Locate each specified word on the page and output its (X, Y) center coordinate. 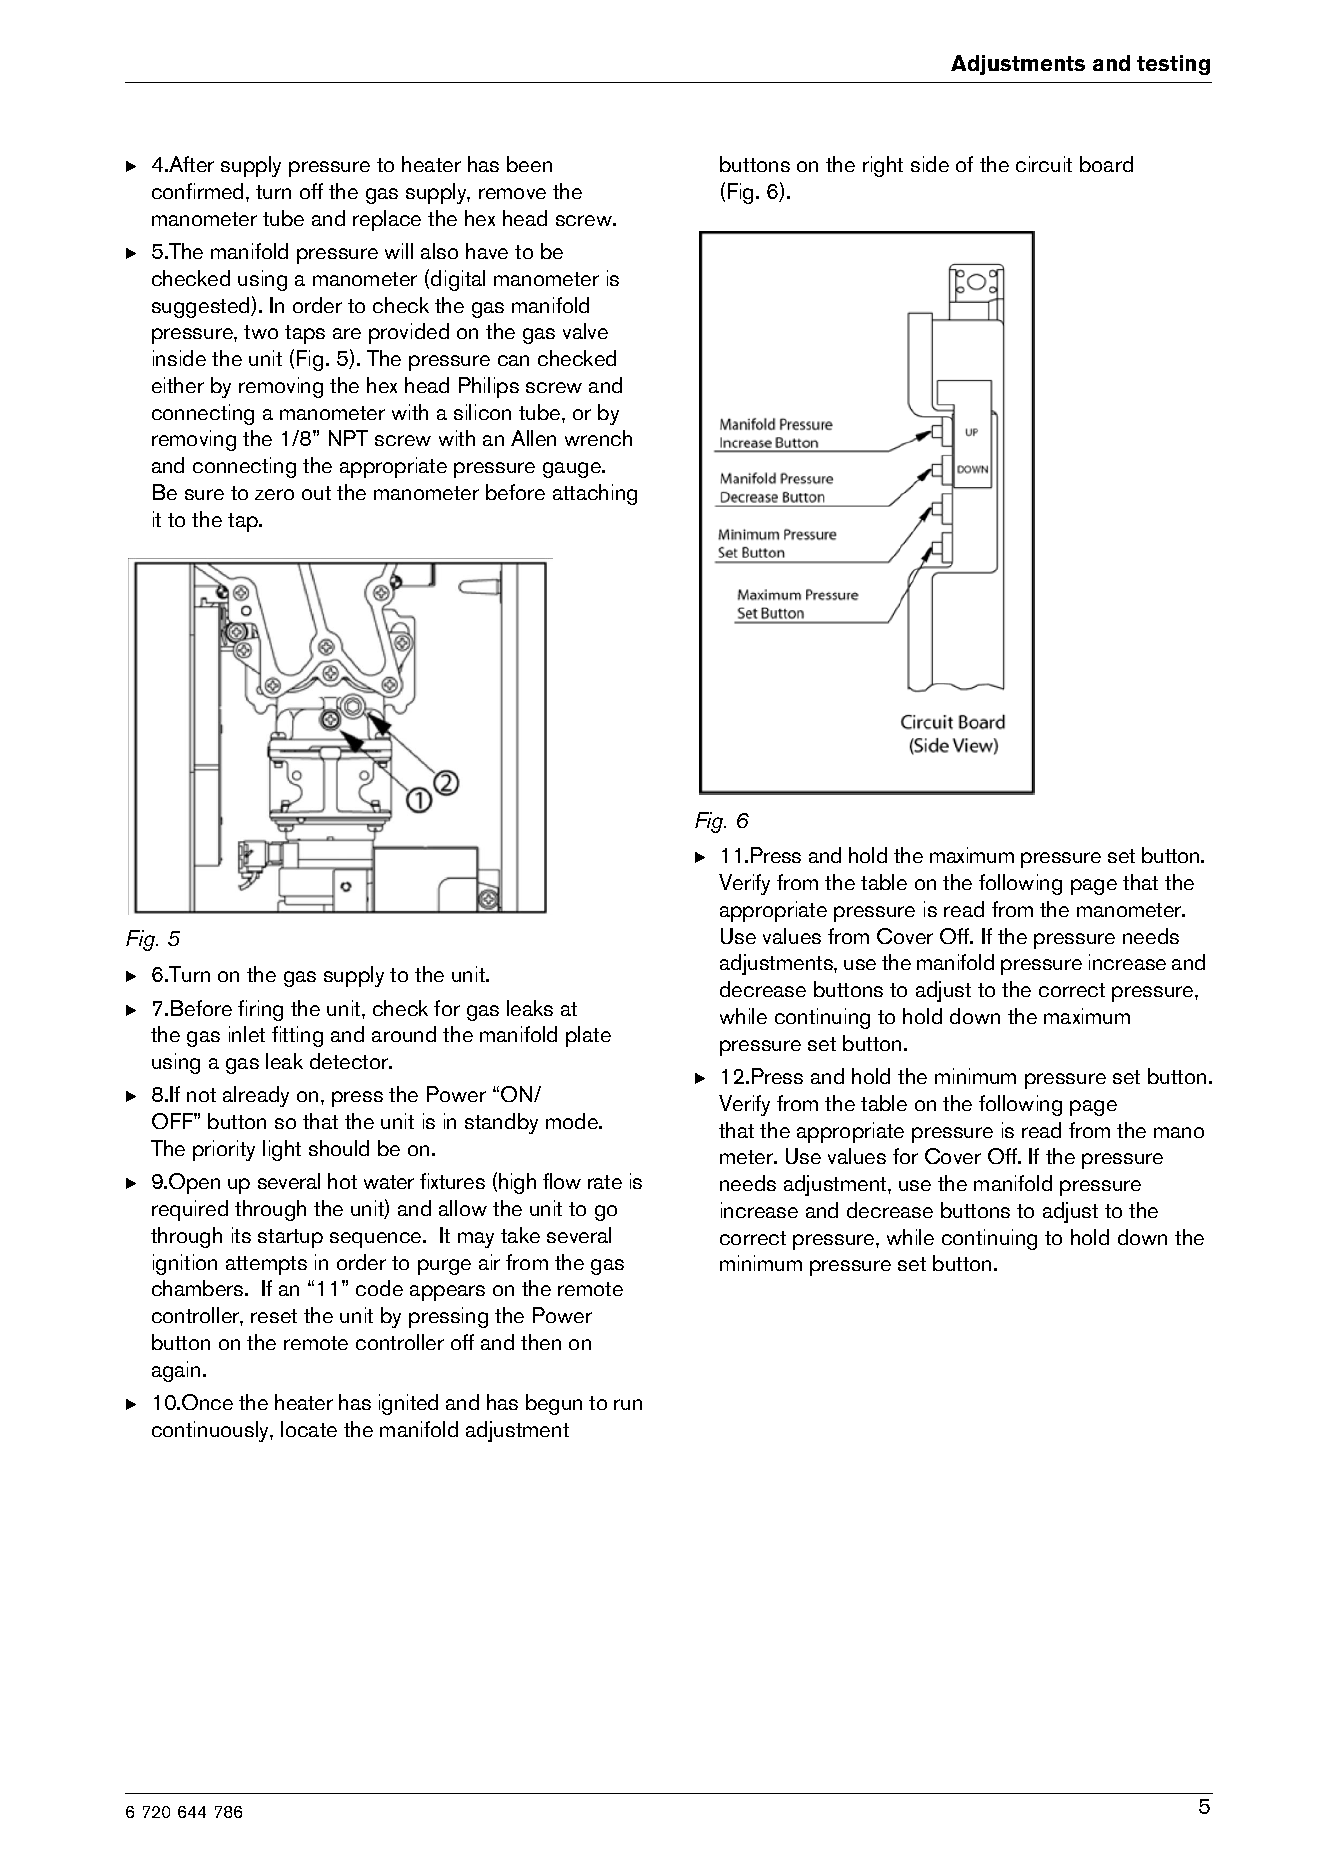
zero (274, 494)
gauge (573, 470)
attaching (595, 494)
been (529, 164)
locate (309, 1429)
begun (554, 1404)
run (628, 1404)
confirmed (197, 191)
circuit (1044, 164)
